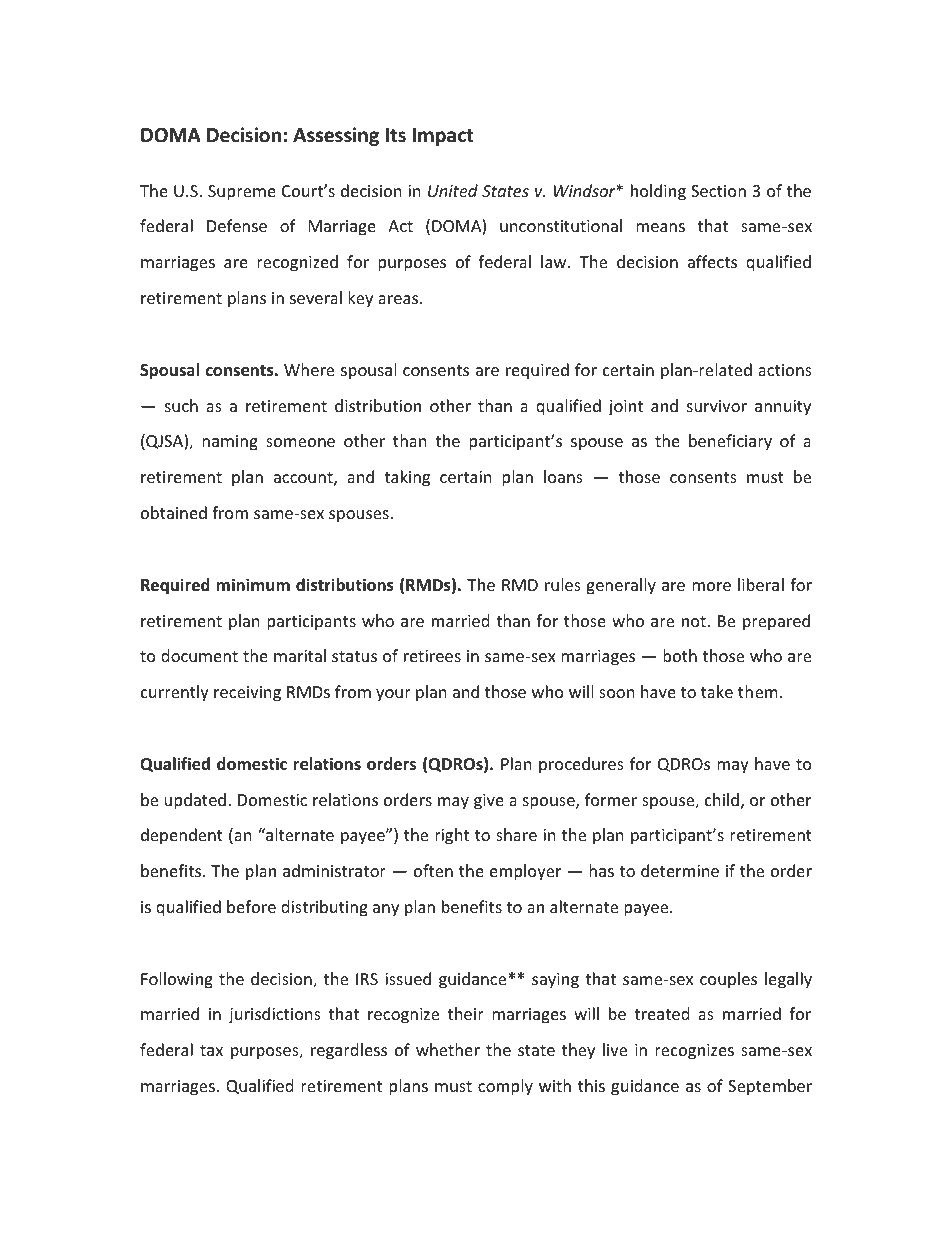  Describe the element at coordinates (242, 193) in the screenshot. I see `Supreme` at that location.
